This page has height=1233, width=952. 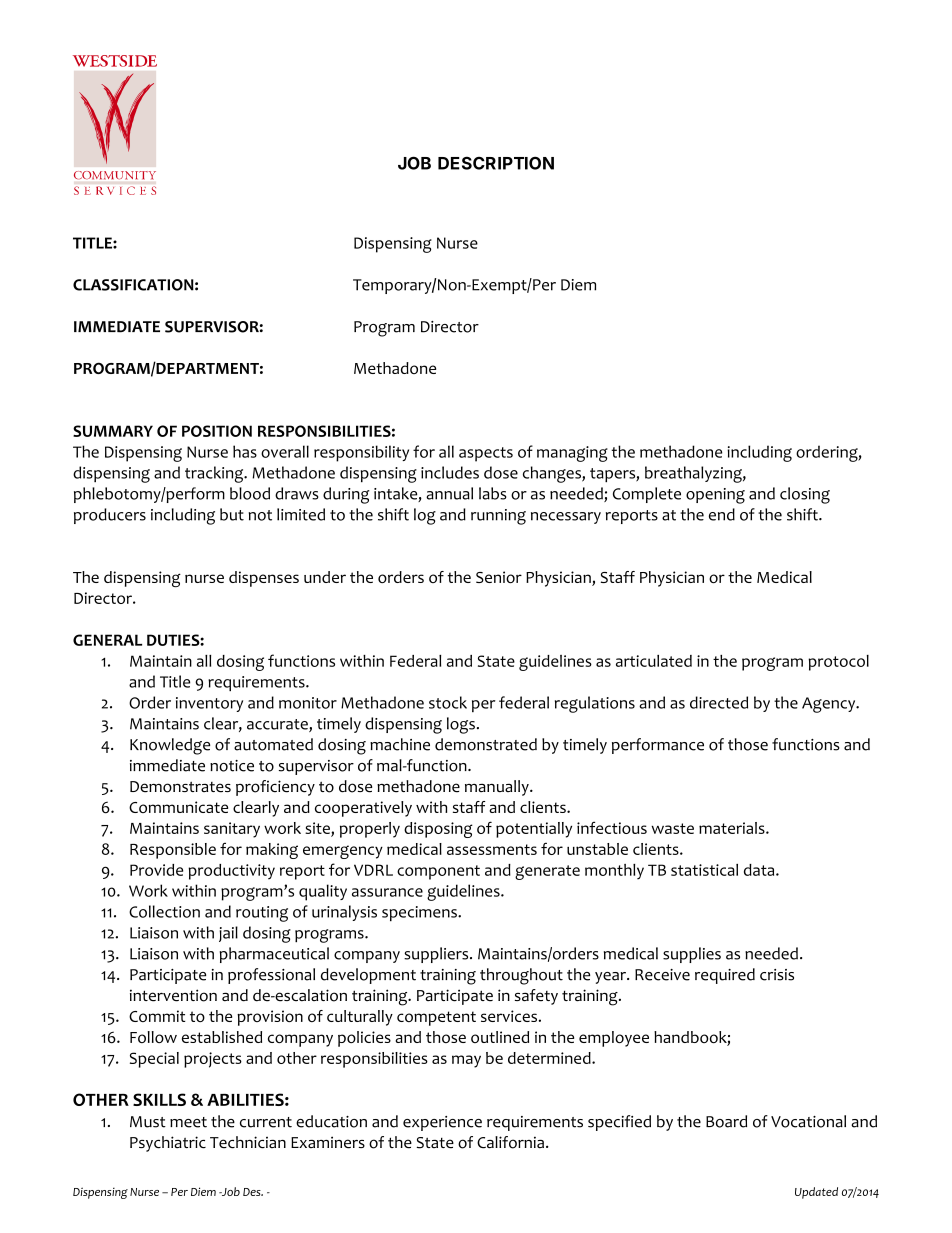 I want to click on aspects, so click(x=486, y=454).
